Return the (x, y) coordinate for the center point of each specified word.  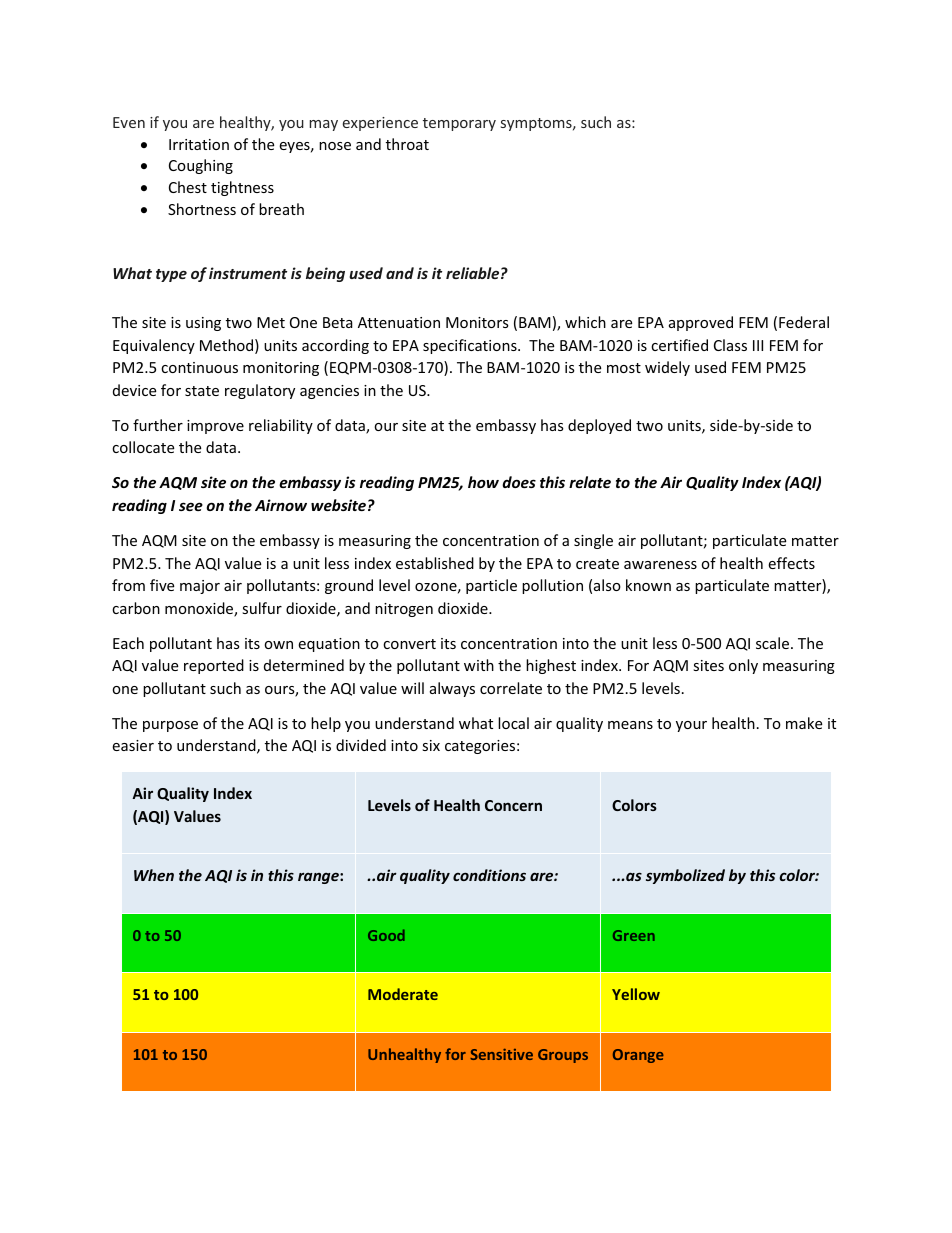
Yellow (636, 994)
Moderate (403, 994)
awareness (660, 565)
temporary (459, 124)
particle (491, 586)
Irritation (199, 144)
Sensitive (501, 1054)
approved (701, 323)
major (200, 587)
